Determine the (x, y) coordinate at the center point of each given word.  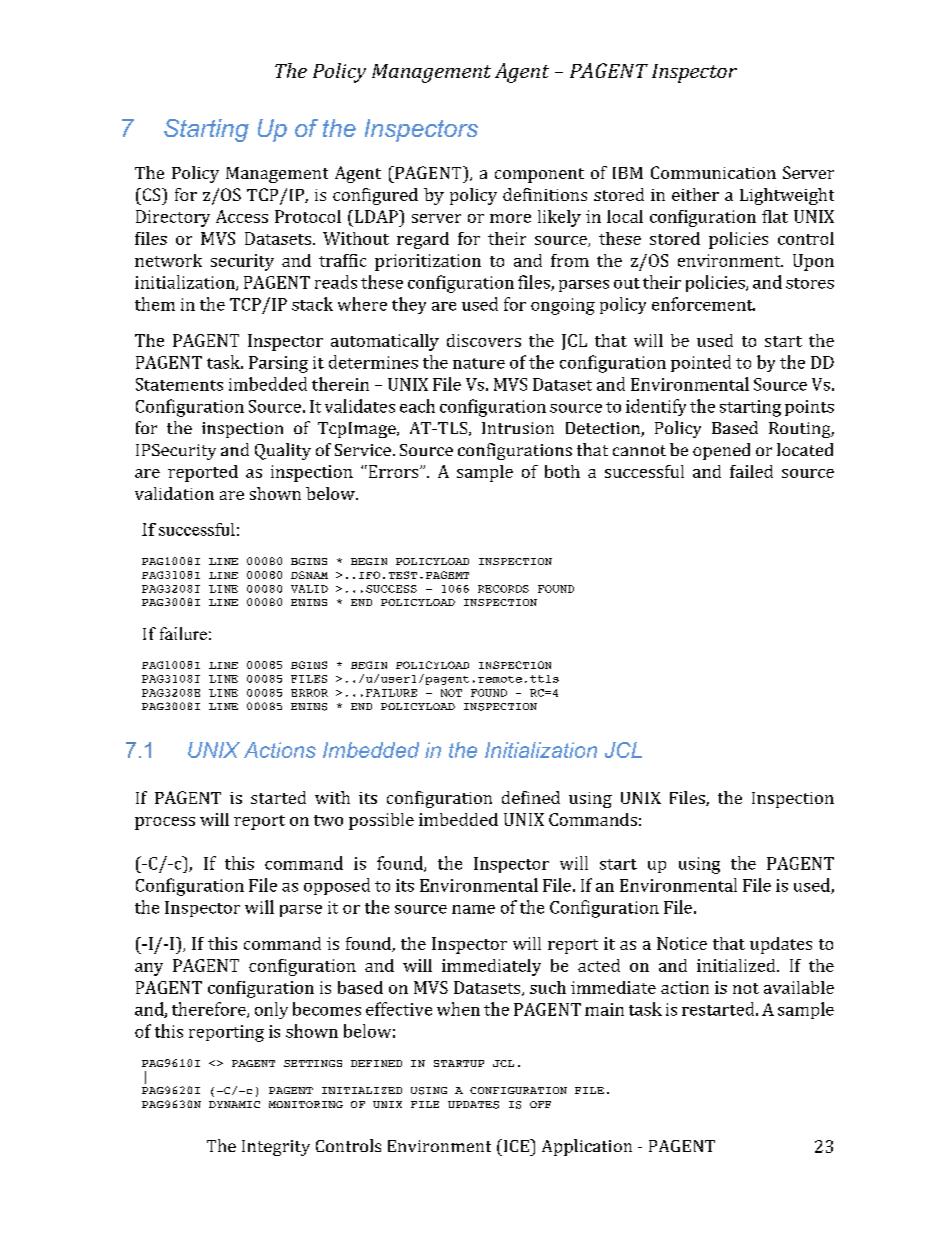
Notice (682, 943)
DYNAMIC (234, 1104)
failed (751, 471)
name (473, 909)
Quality (283, 451)
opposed (337, 886)
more (510, 218)
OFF (540, 1104)
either (695, 194)
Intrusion (518, 428)
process (165, 823)
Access (242, 216)
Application (587, 1147)
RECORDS (503, 589)
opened (721, 451)
